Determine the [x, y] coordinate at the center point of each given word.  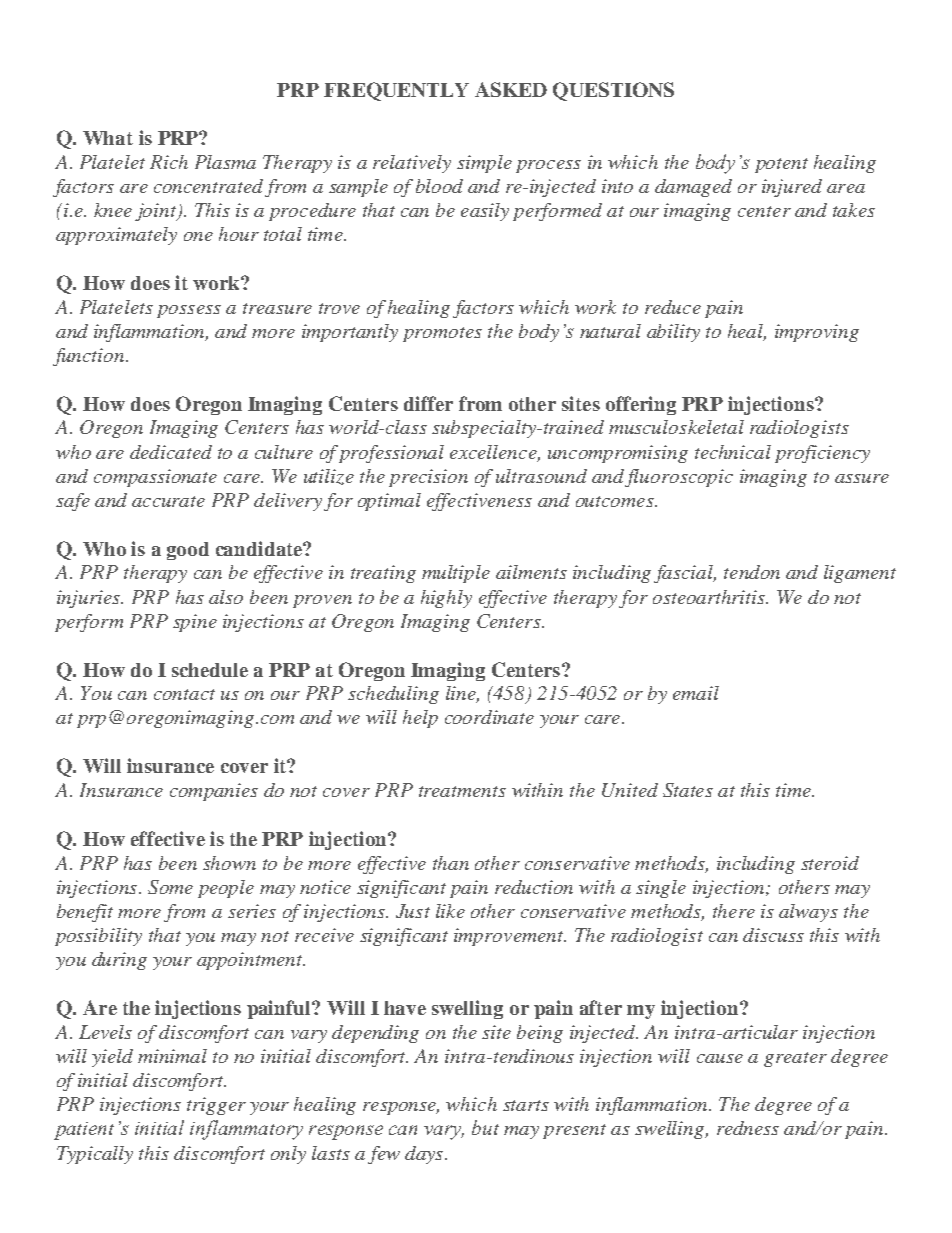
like [450, 911]
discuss [773, 935]
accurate [168, 501]
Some [170, 887]
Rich [169, 162]
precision [428, 478]
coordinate [489, 717]
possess [189, 311]
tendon [752, 572]
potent [781, 165]
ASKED [511, 89]
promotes [442, 334]
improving [817, 333]
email [696, 693]
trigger [216, 1106]
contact [184, 694]
